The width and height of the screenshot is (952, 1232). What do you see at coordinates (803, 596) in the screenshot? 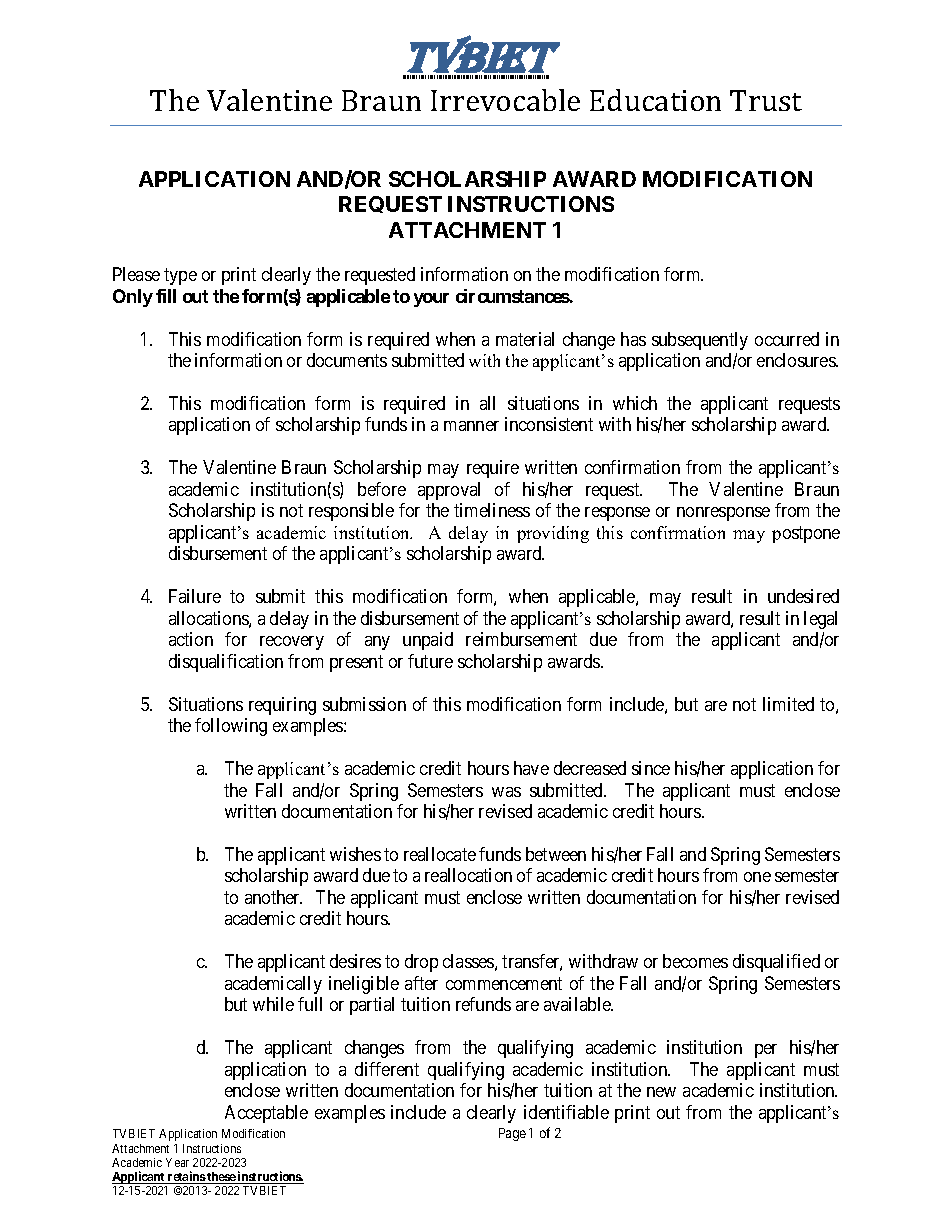
I see `undesired` at bounding box center [803, 596].
